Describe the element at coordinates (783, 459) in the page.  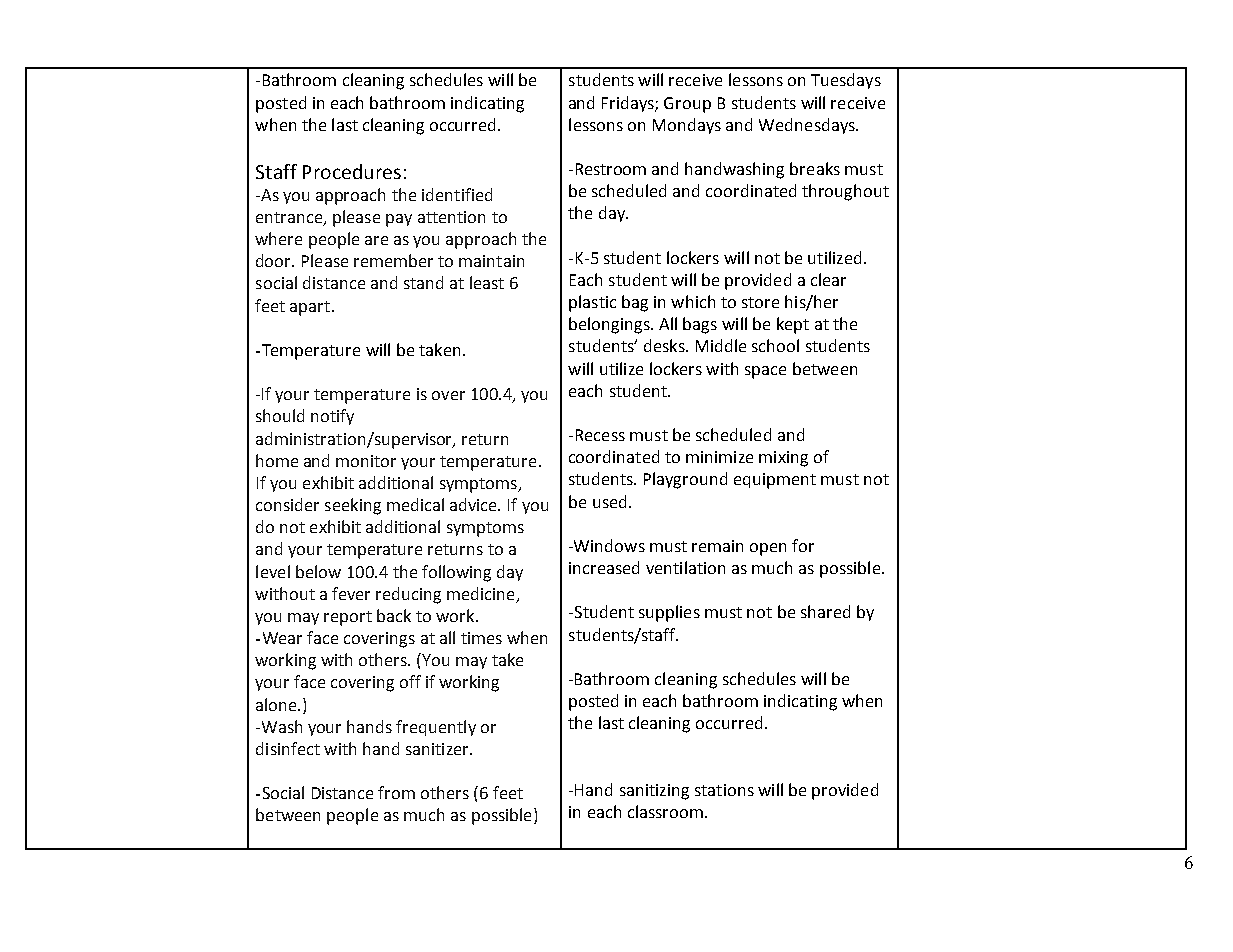
I see `mixing` at that location.
